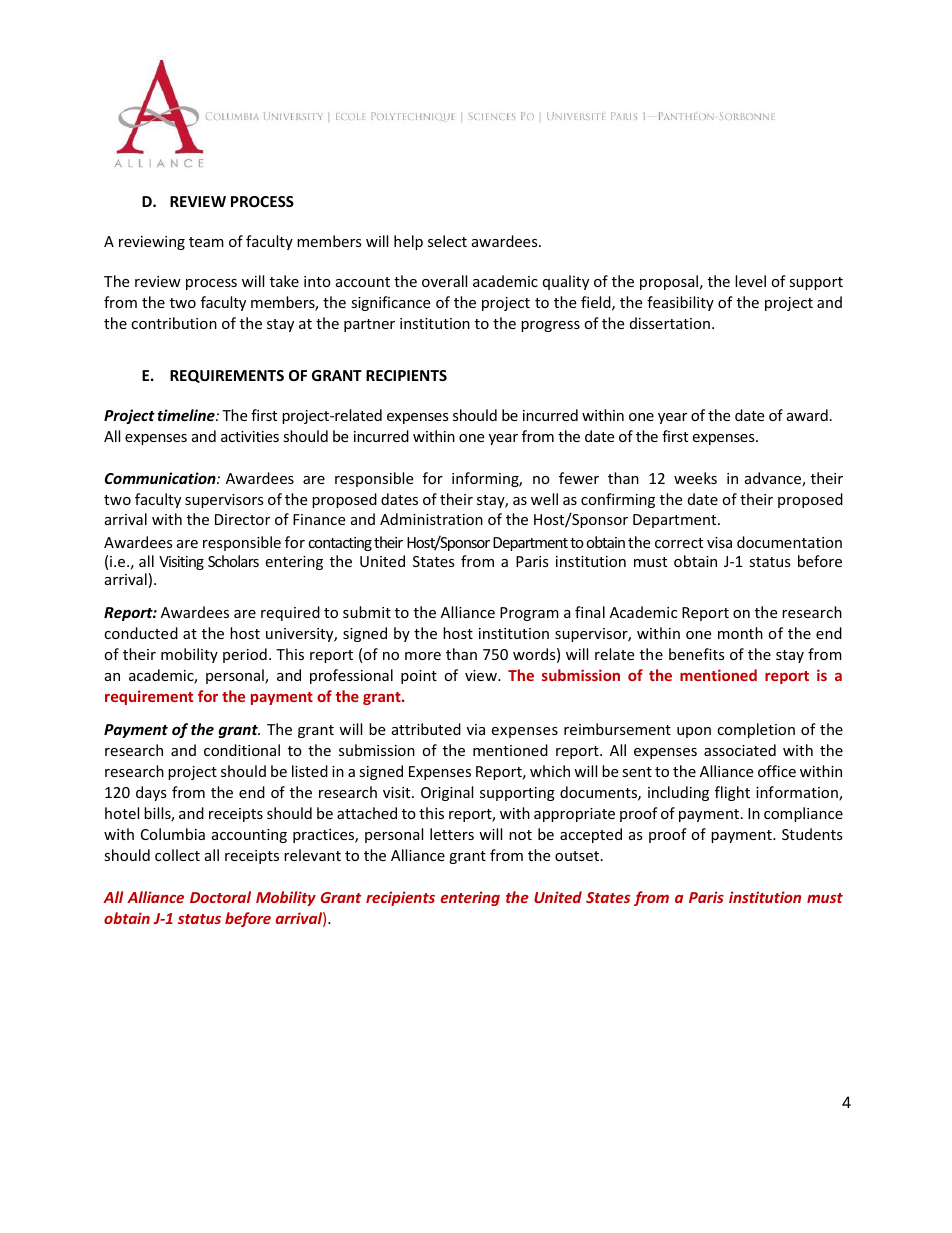  What do you see at coordinates (242, 750) in the page?
I see `conditional` at bounding box center [242, 750].
